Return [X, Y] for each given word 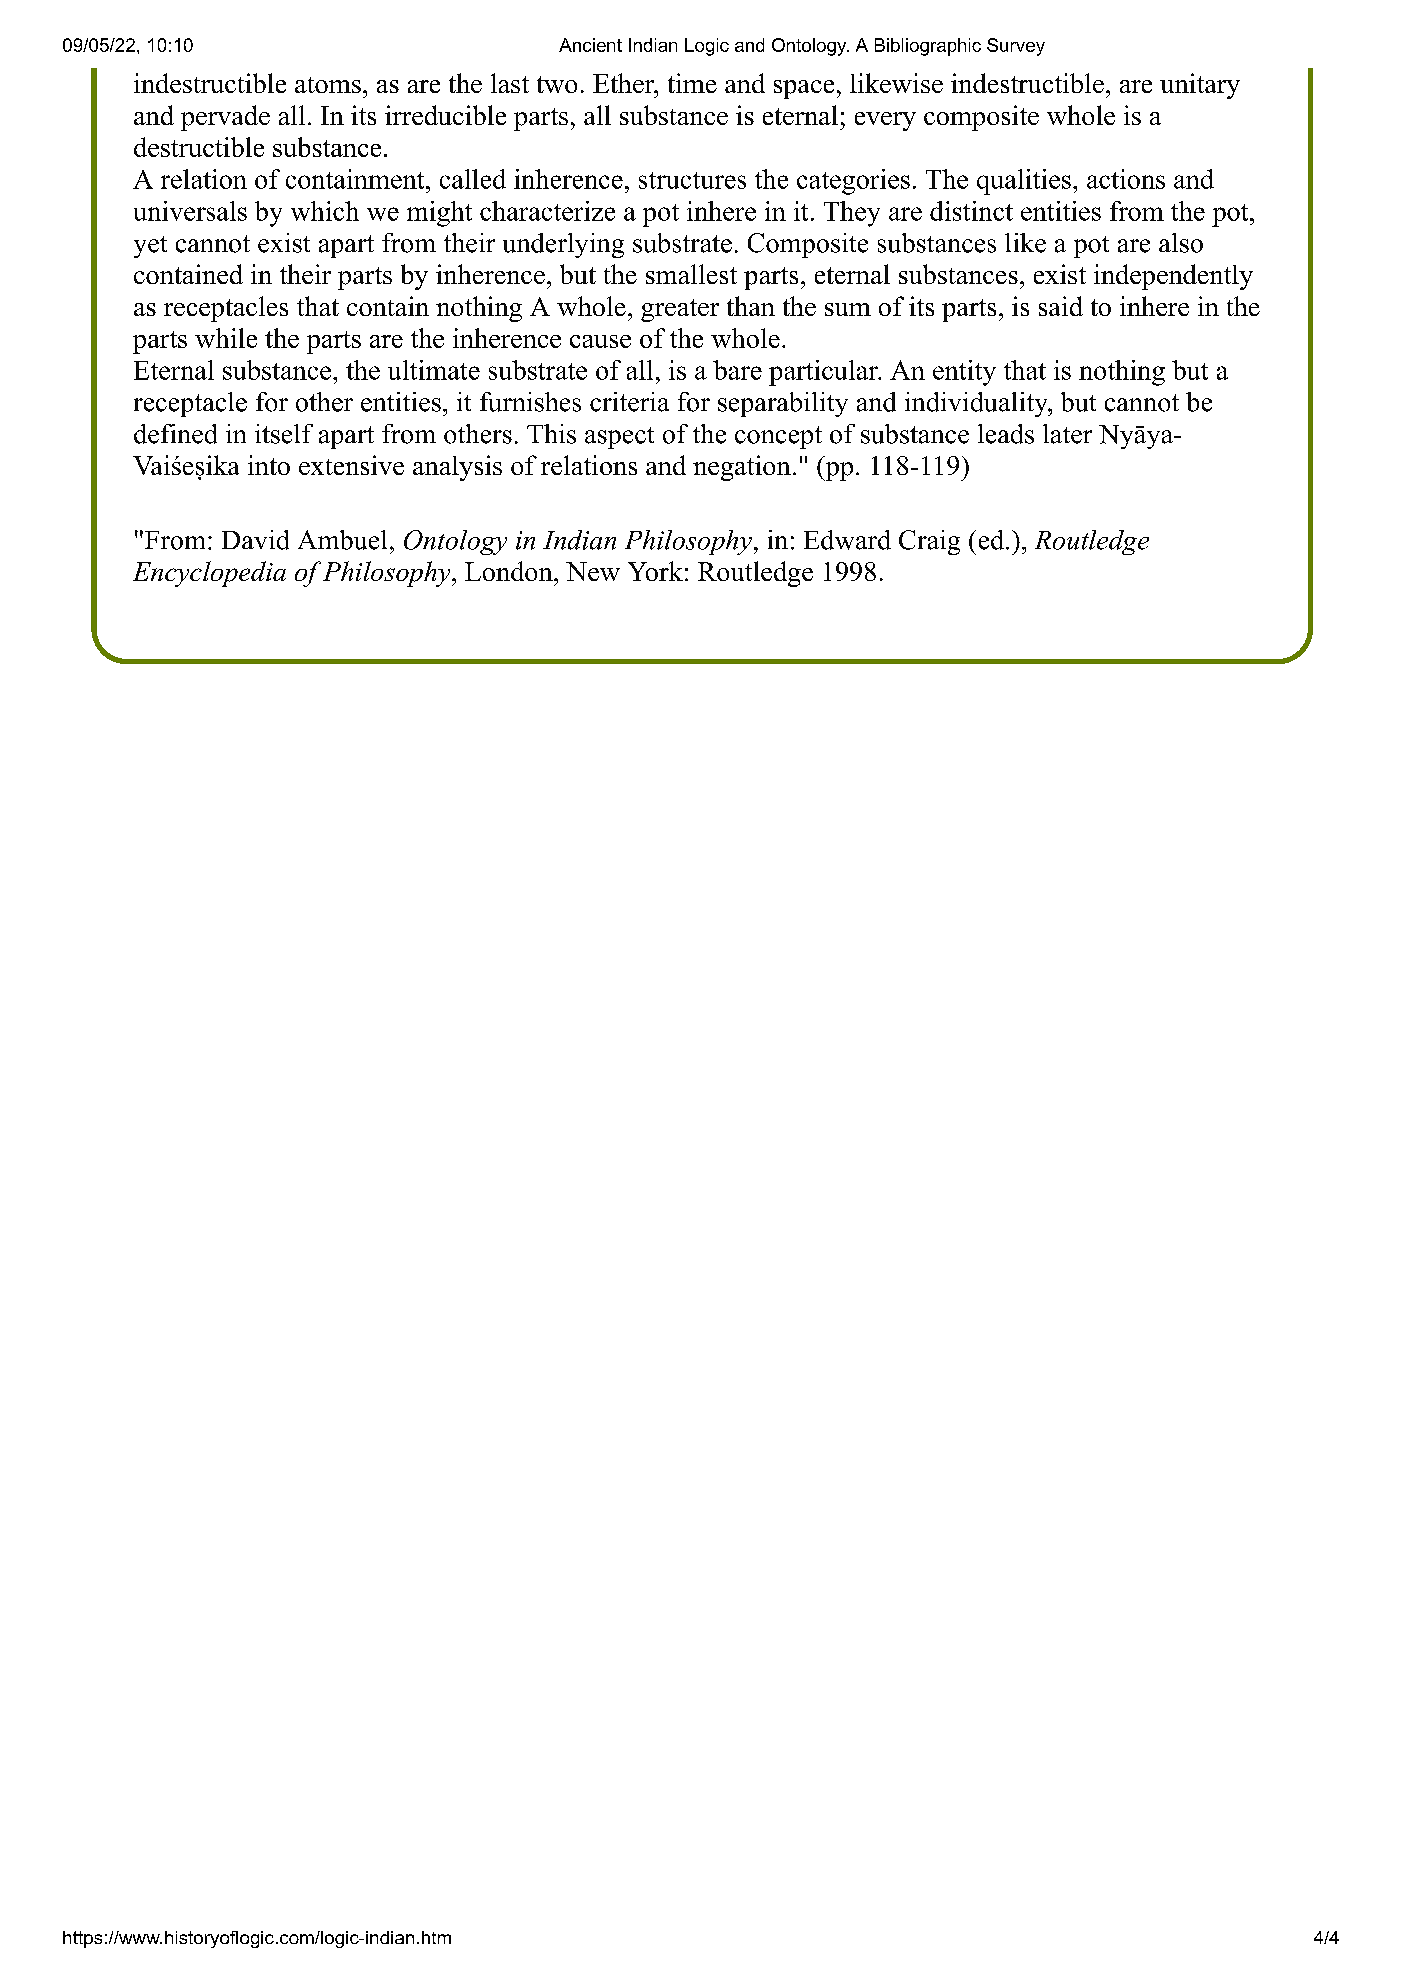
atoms [328, 85]
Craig [929, 542]
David [255, 540]
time [692, 83]
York [655, 571]
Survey [1016, 47]
